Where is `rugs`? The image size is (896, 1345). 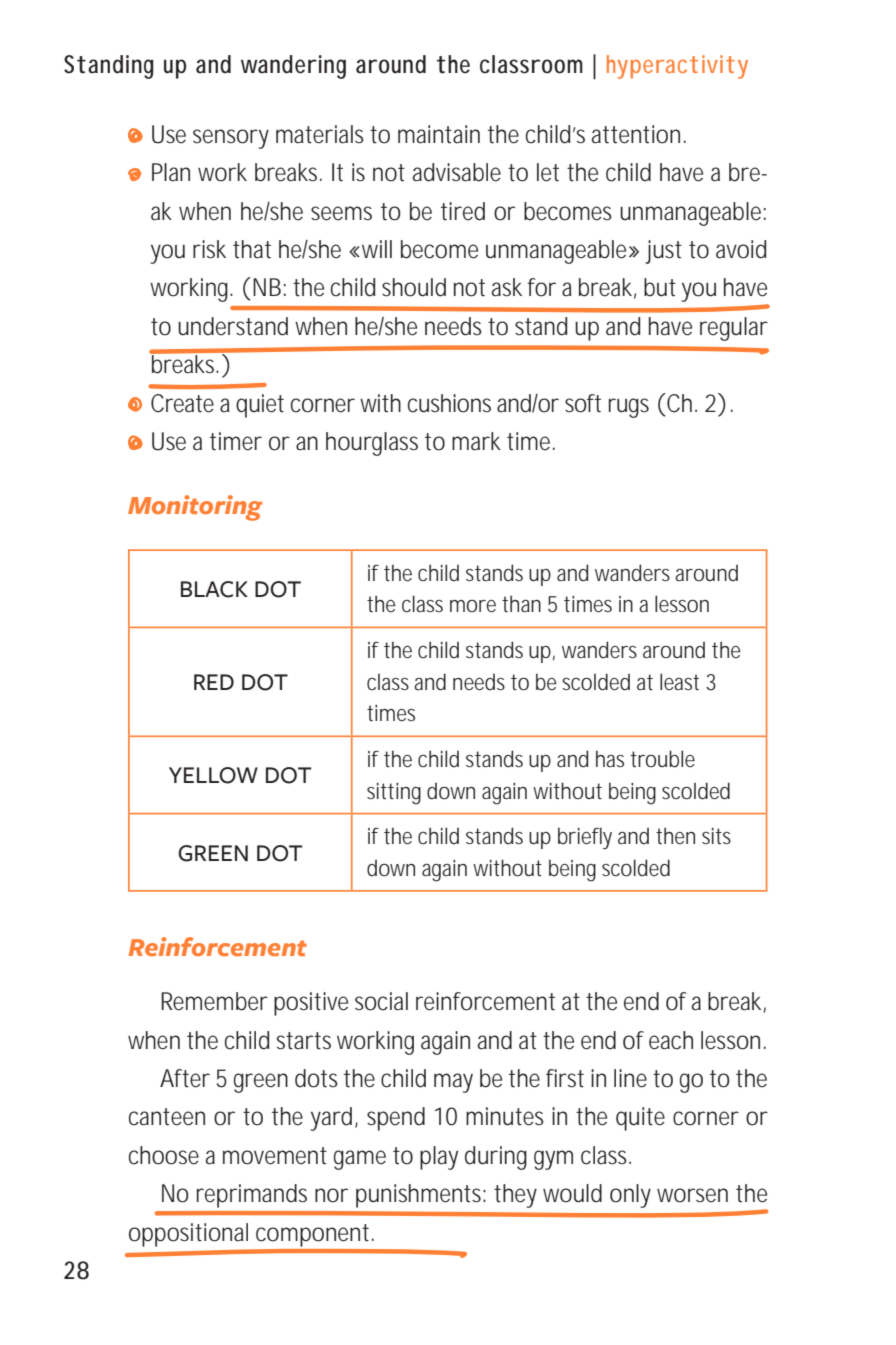
rugs is located at coordinates (629, 408).
